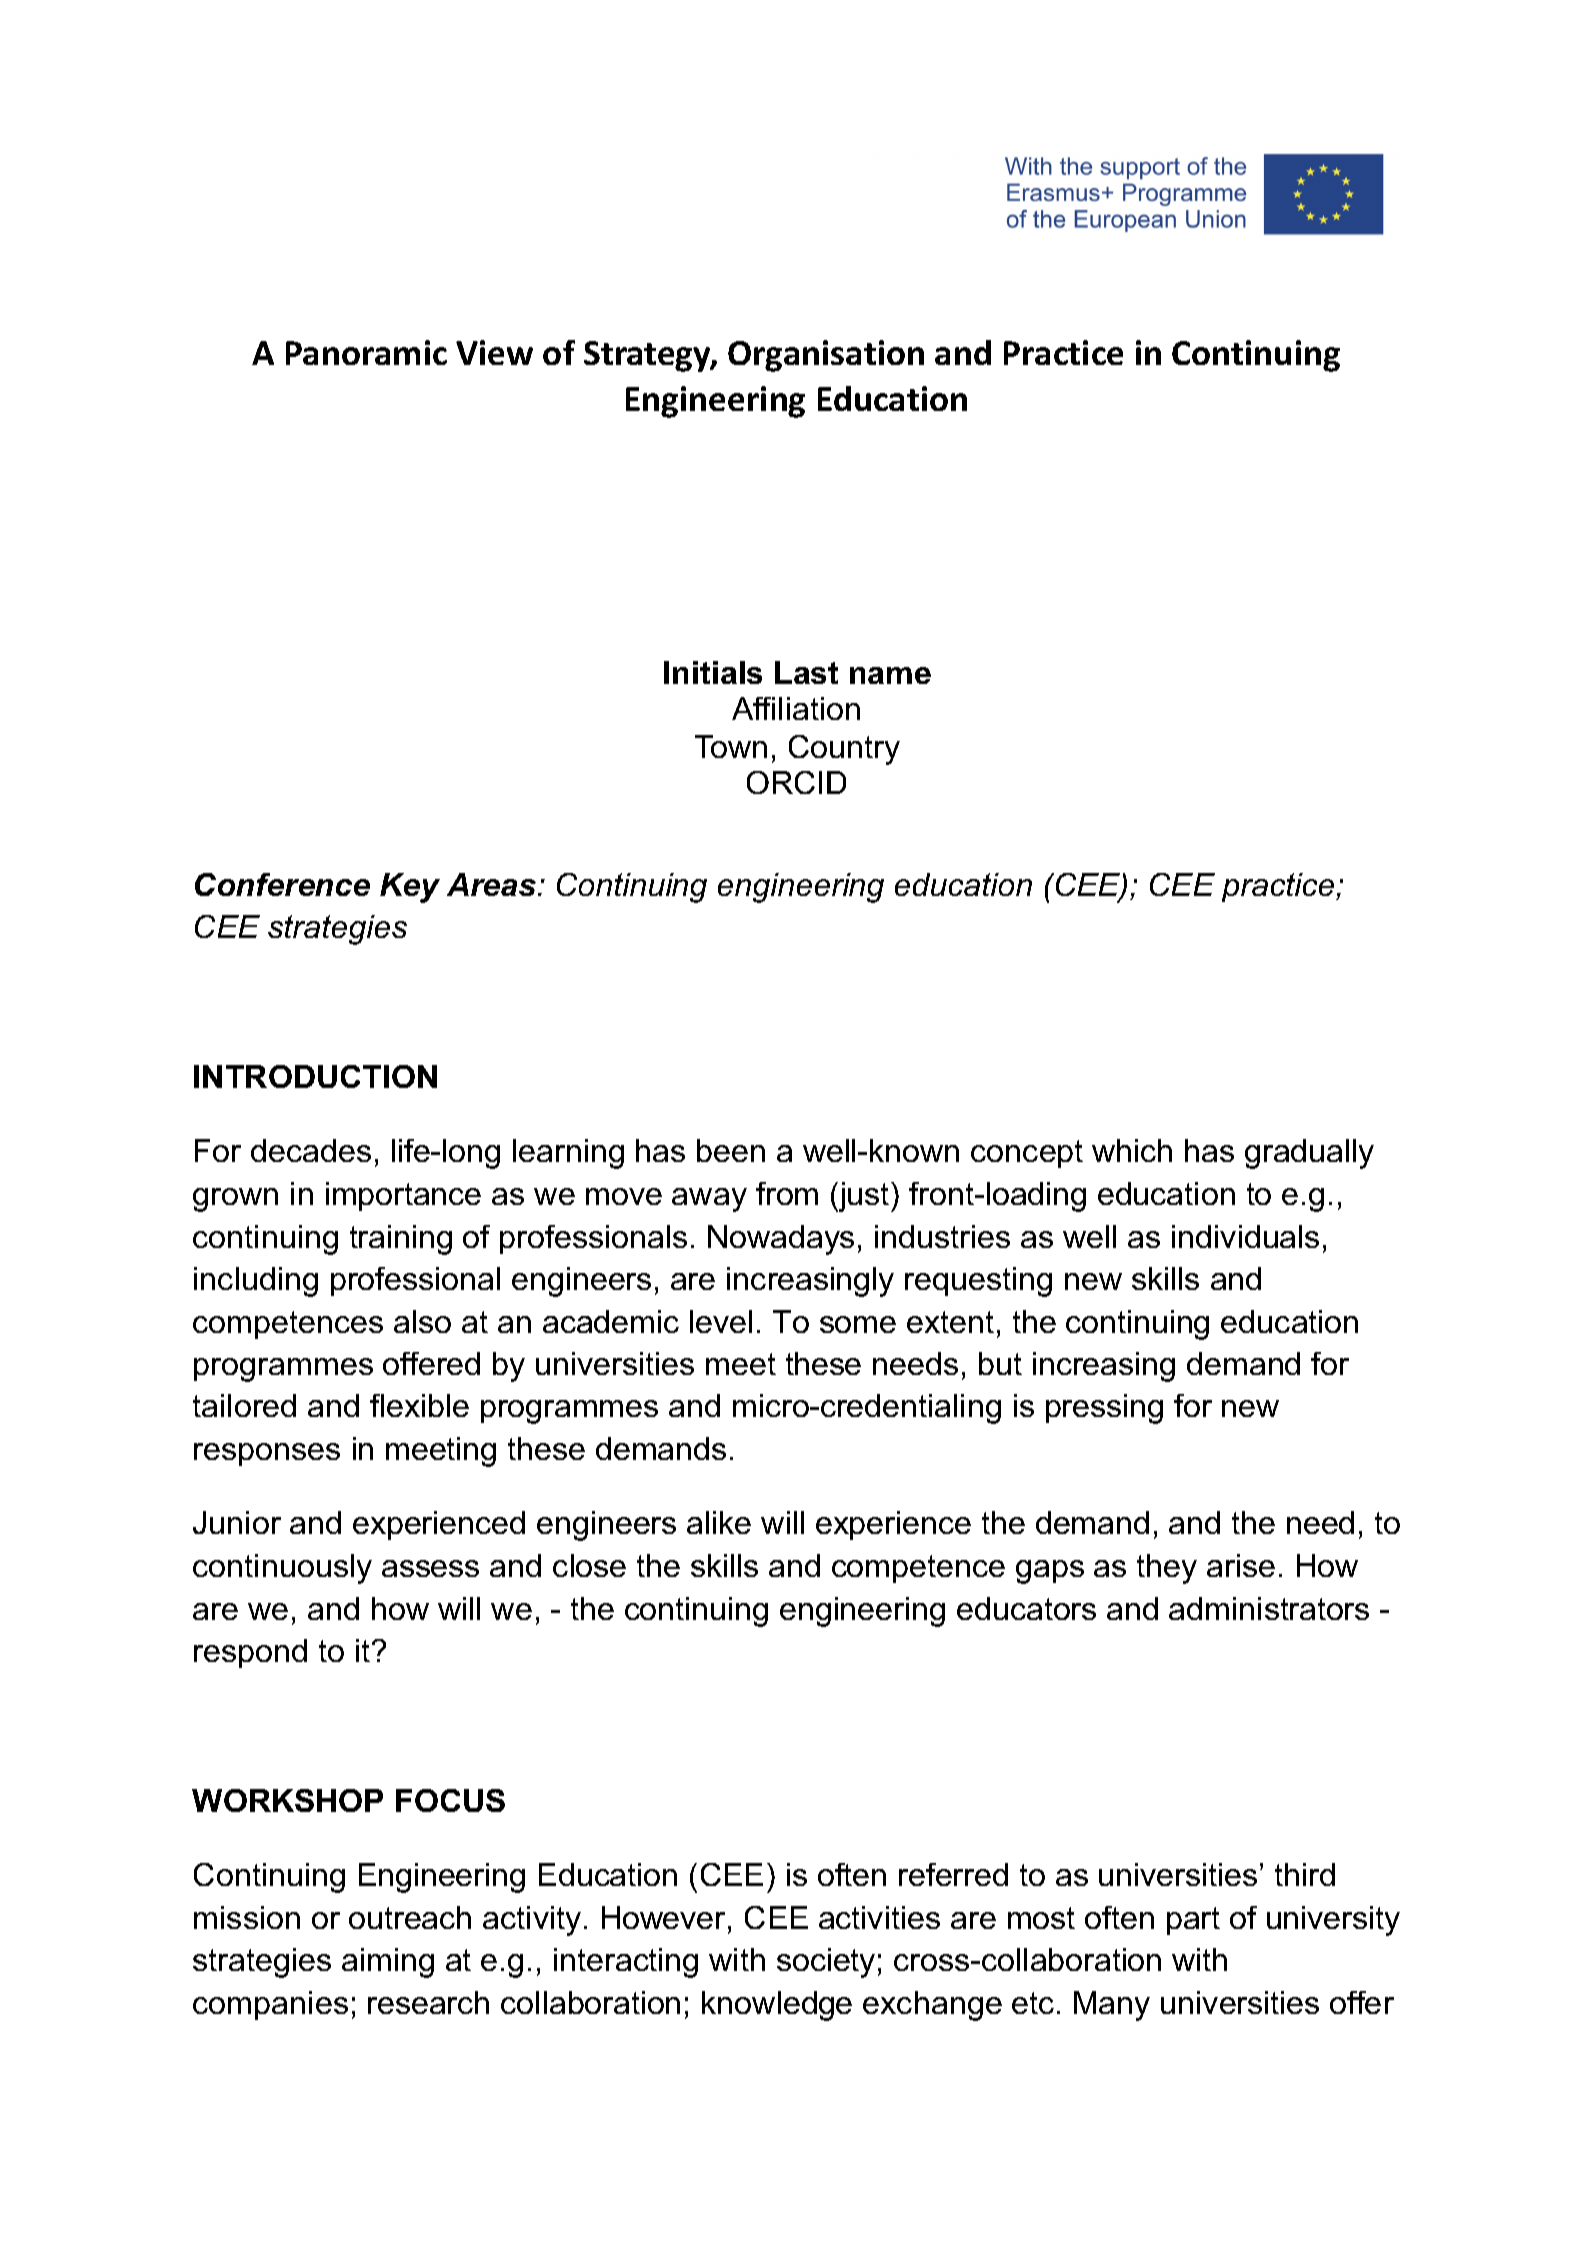  Describe the element at coordinates (719, 1522) in the screenshot. I see `alike` at that location.
